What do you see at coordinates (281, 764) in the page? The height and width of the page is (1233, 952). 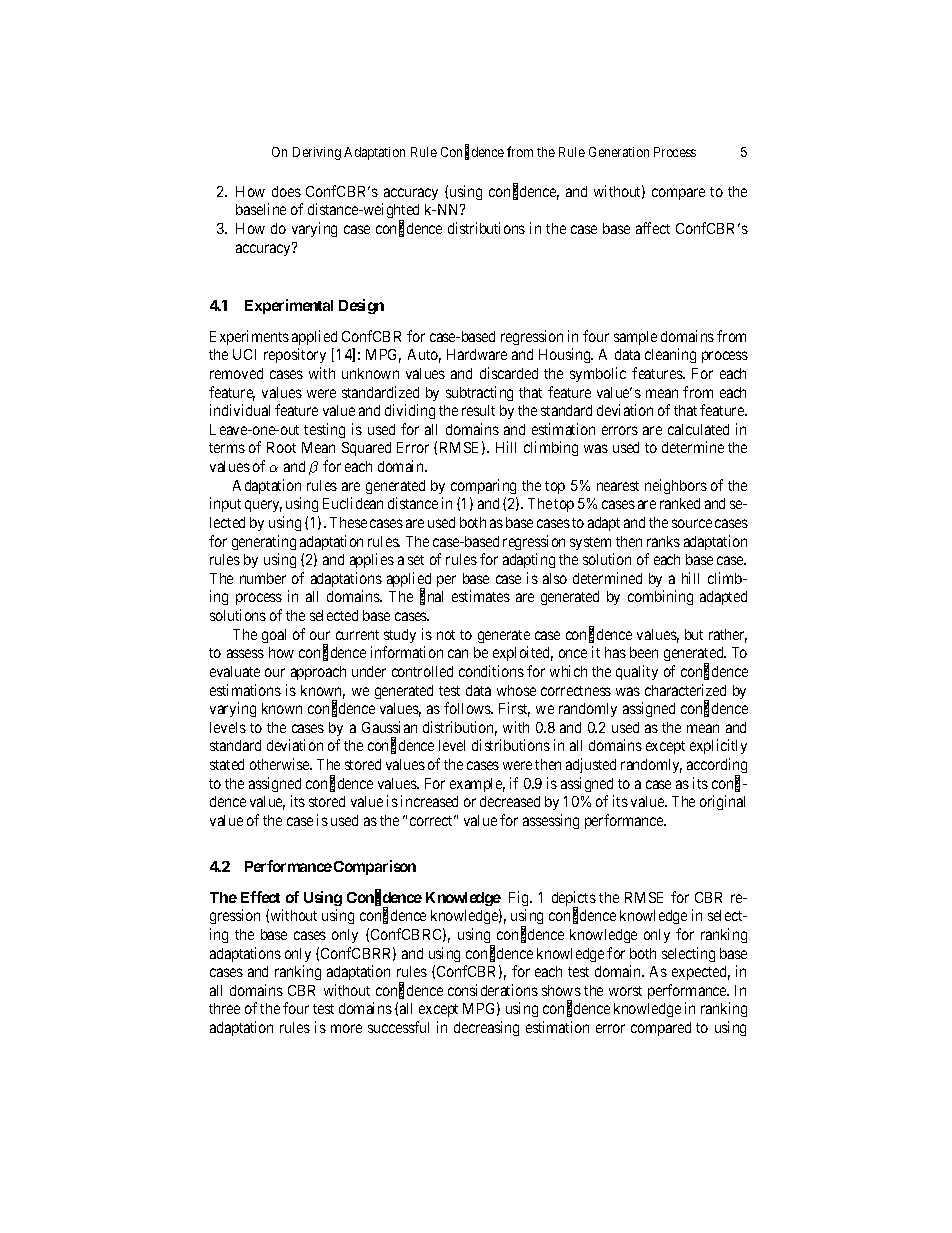 I see `otherwise` at bounding box center [281, 764].
